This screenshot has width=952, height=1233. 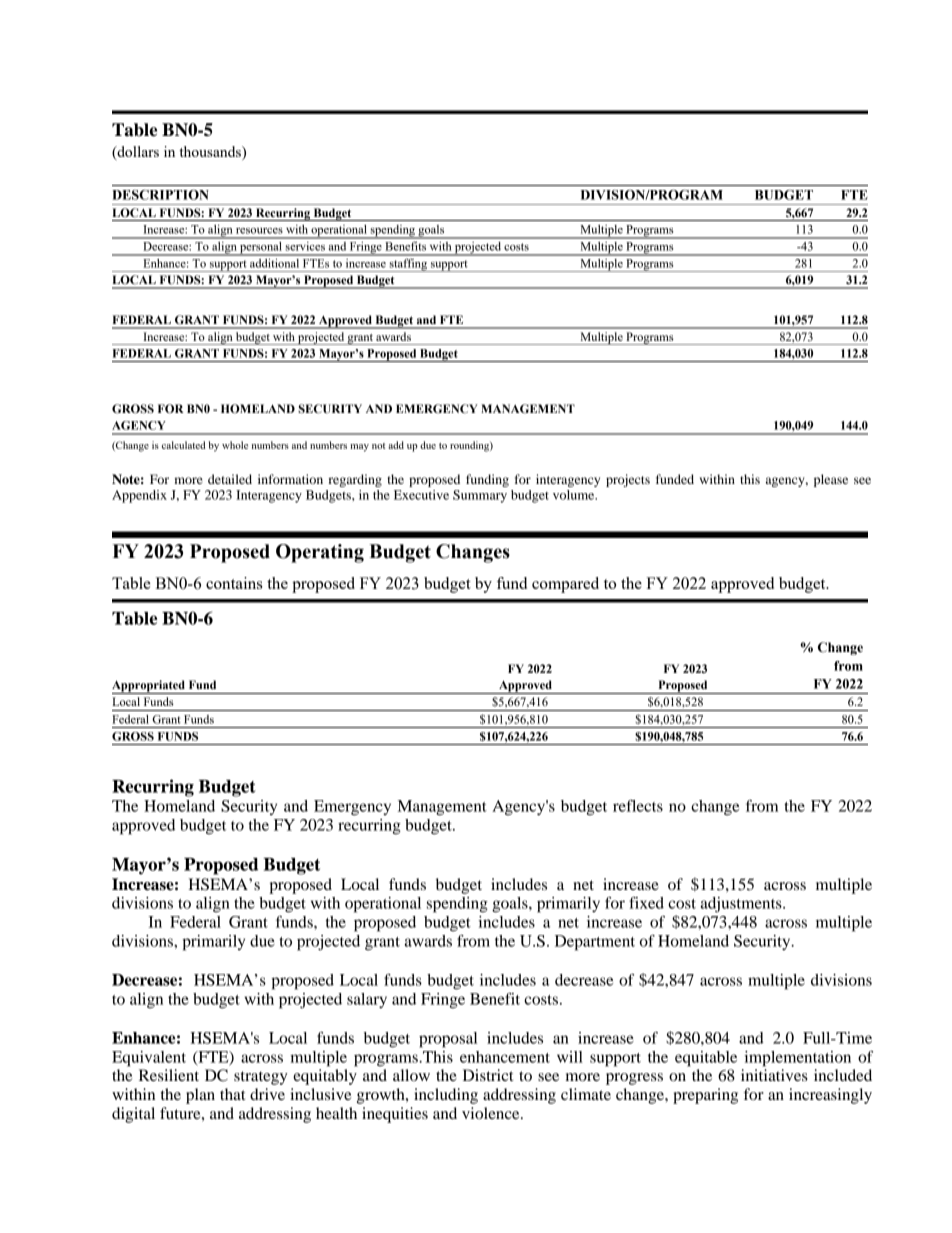 I want to click on that, so click(x=232, y=1094).
